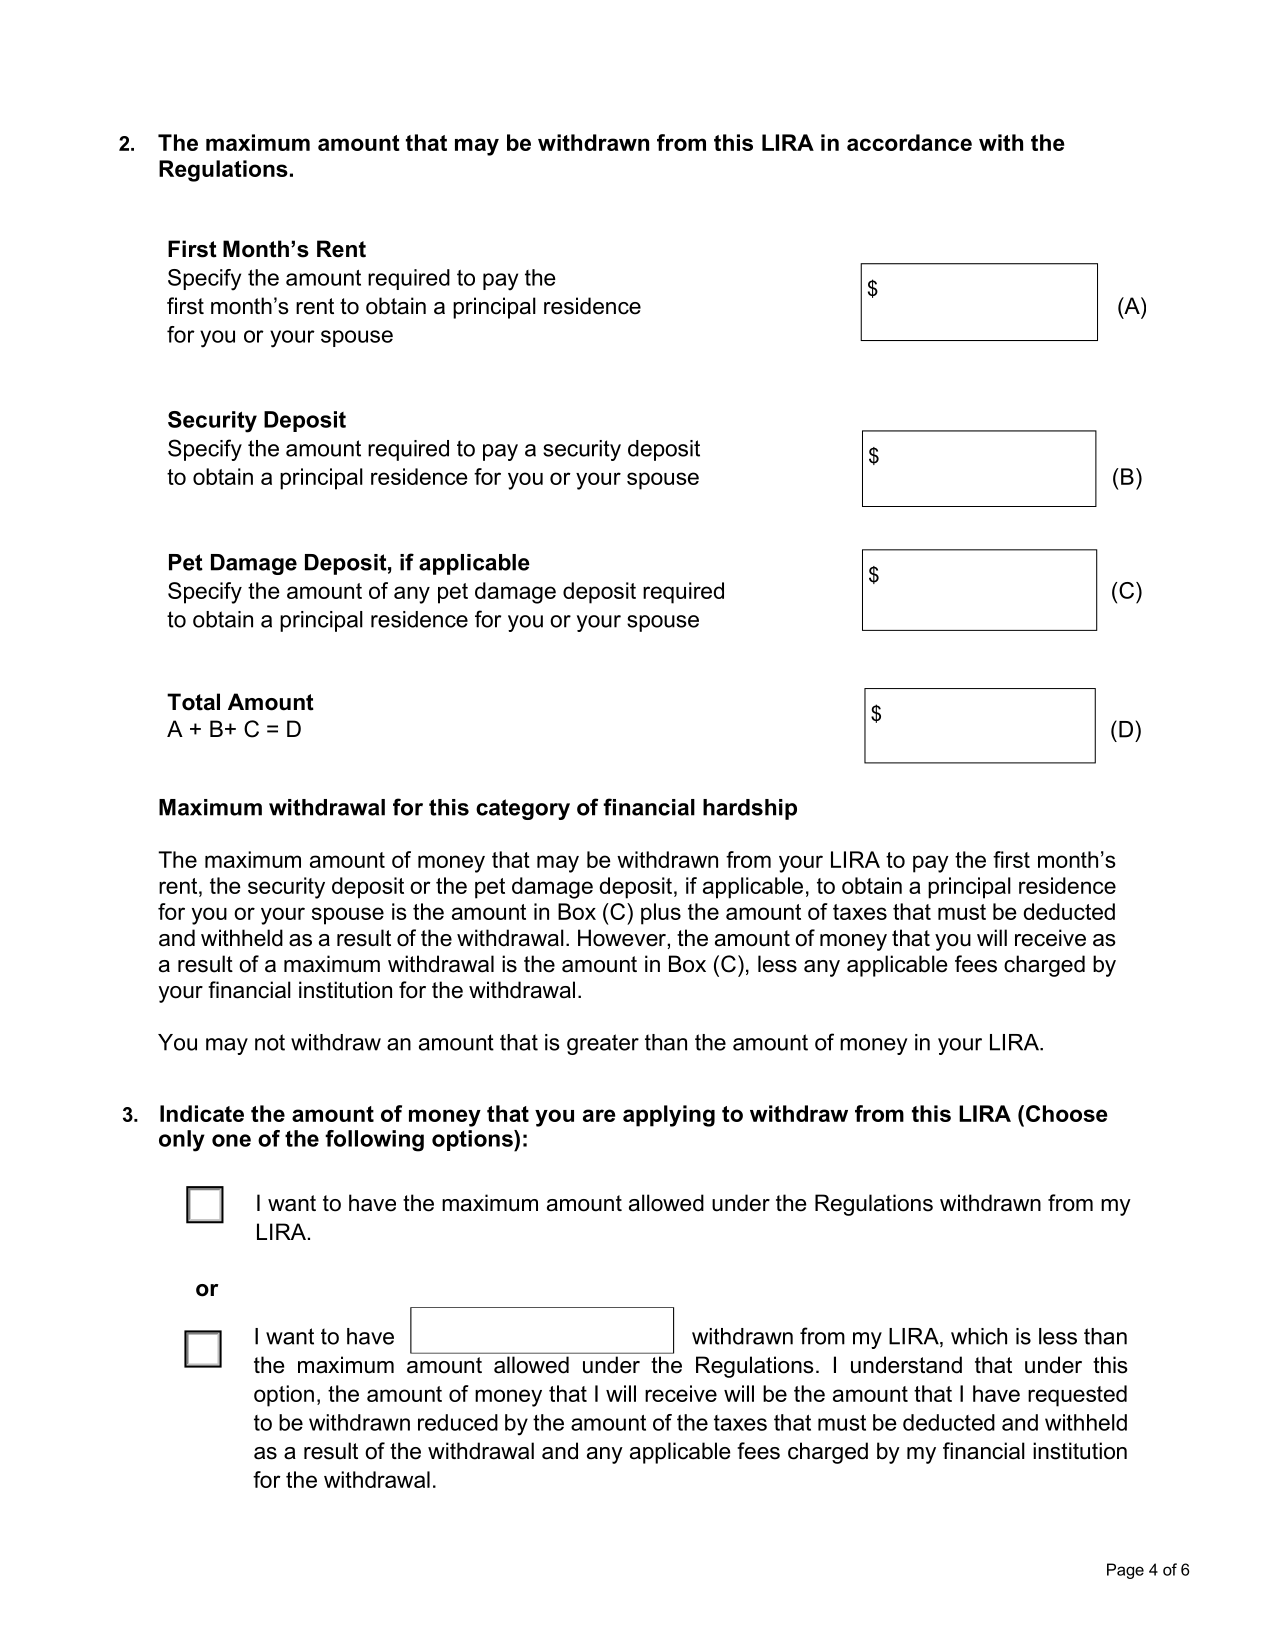 The width and height of the page is (1264, 1635). Describe the element at coordinates (979, 1336) in the page. I see `which` at that location.
